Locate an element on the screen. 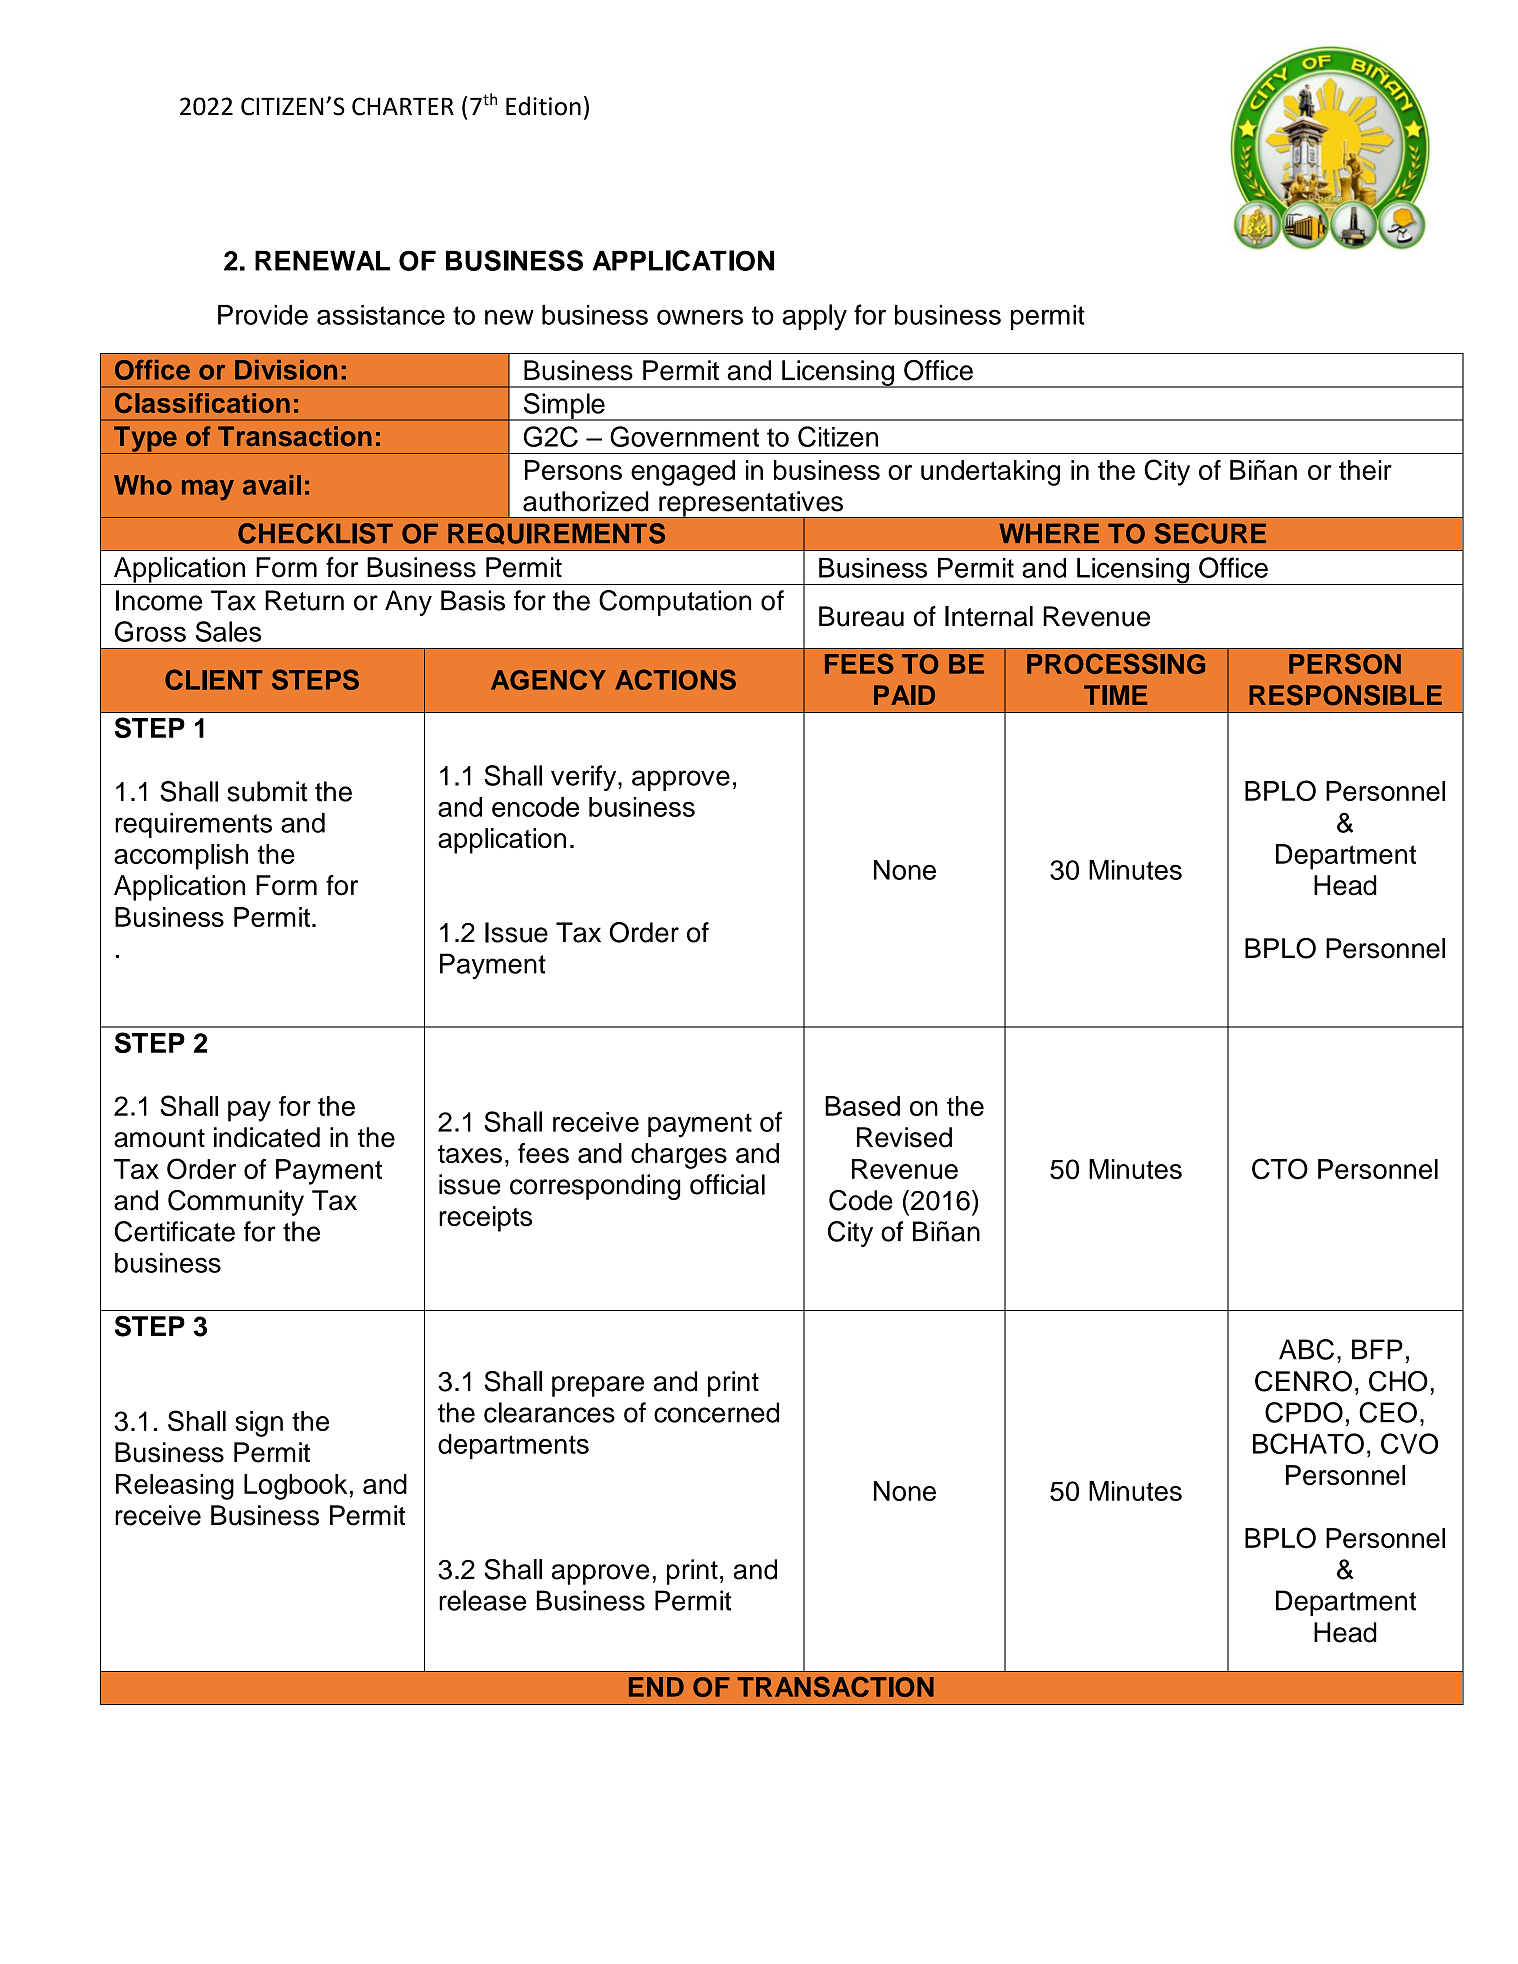  END is located at coordinates (656, 1687).
